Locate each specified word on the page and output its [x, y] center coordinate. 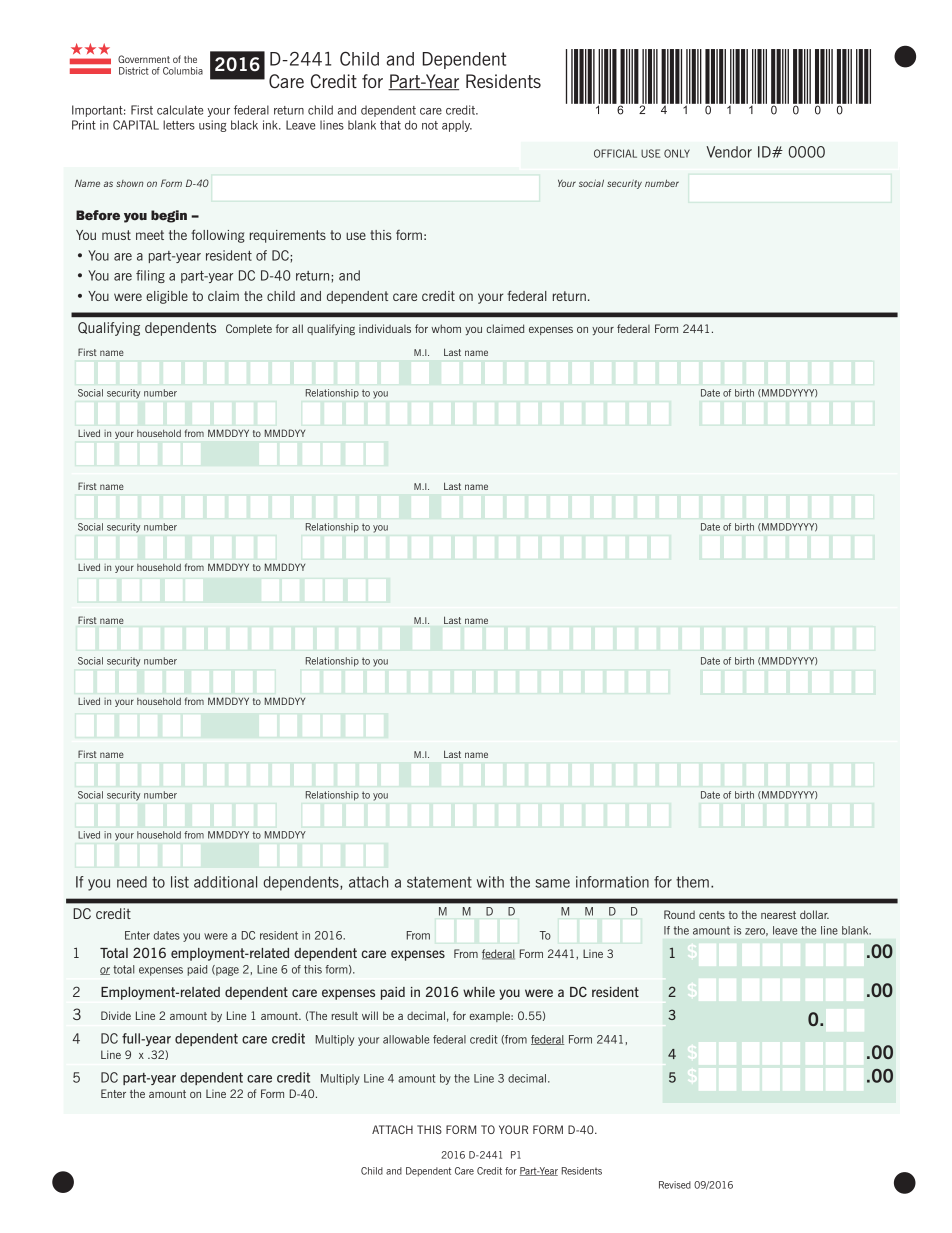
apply [457, 126]
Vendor [729, 152]
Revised [675, 1185]
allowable [406, 1039]
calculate [180, 110]
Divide [116, 1015]
